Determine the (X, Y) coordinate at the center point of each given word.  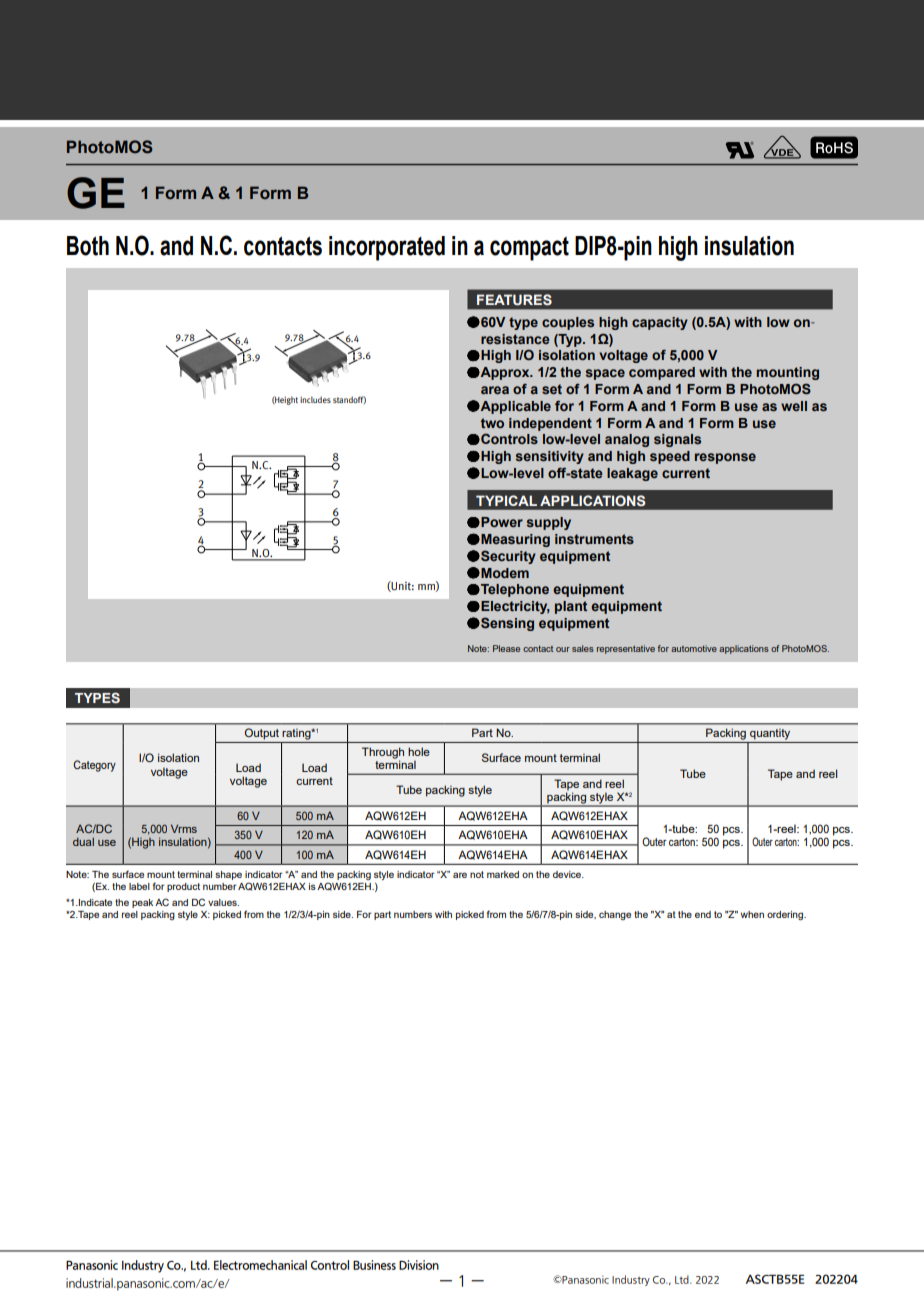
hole (419, 751)
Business (374, 1265)
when (752, 914)
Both (88, 246)
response (725, 458)
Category (94, 766)
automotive (694, 648)
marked (503, 874)
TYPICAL (506, 500)
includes (315, 399)
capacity (660, 323)
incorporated (387, 248)
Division (419, 1265)
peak (142, 903)
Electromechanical (260, 1265)
